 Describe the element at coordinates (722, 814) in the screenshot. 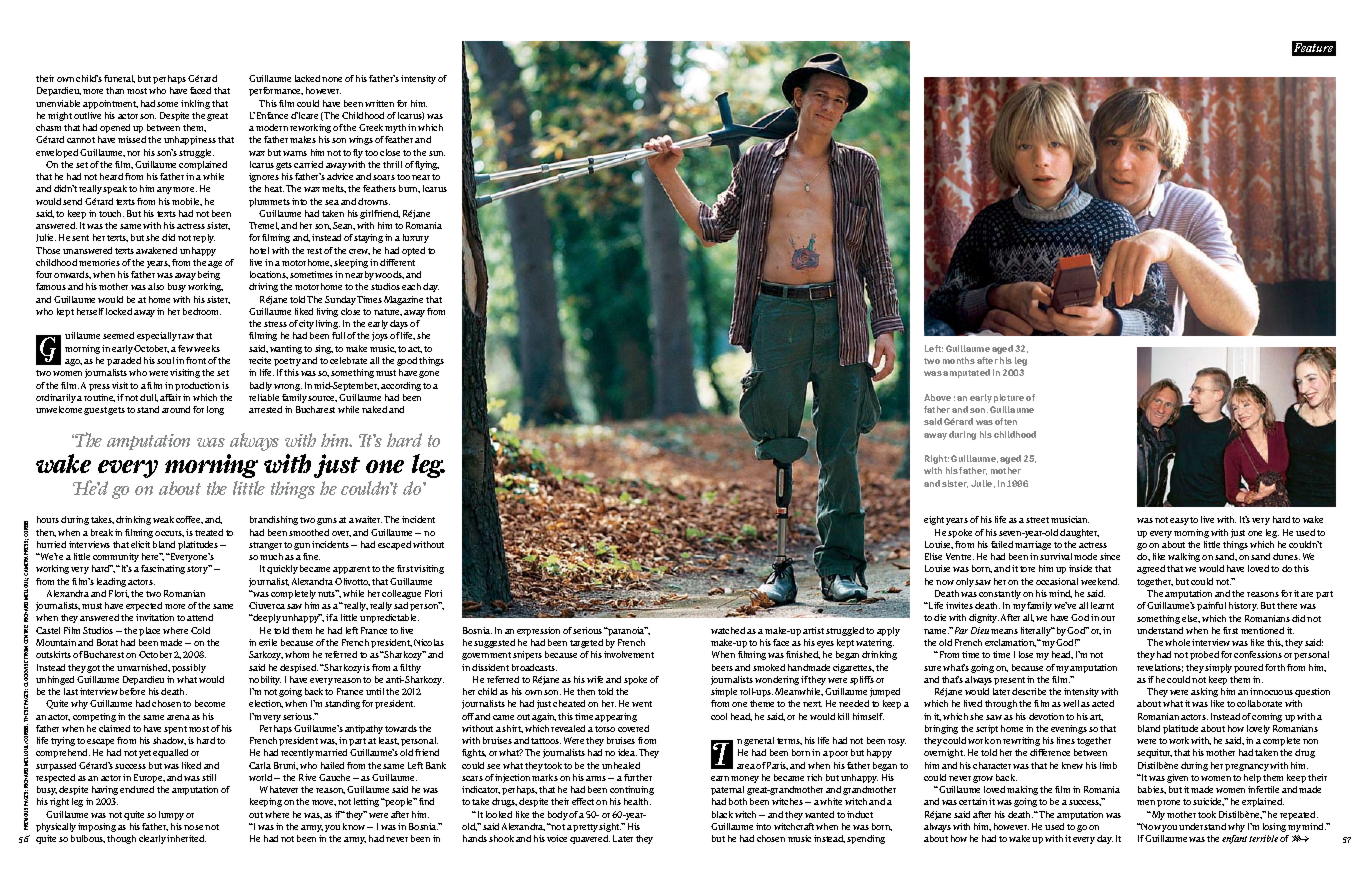

I see `black` at that location.
